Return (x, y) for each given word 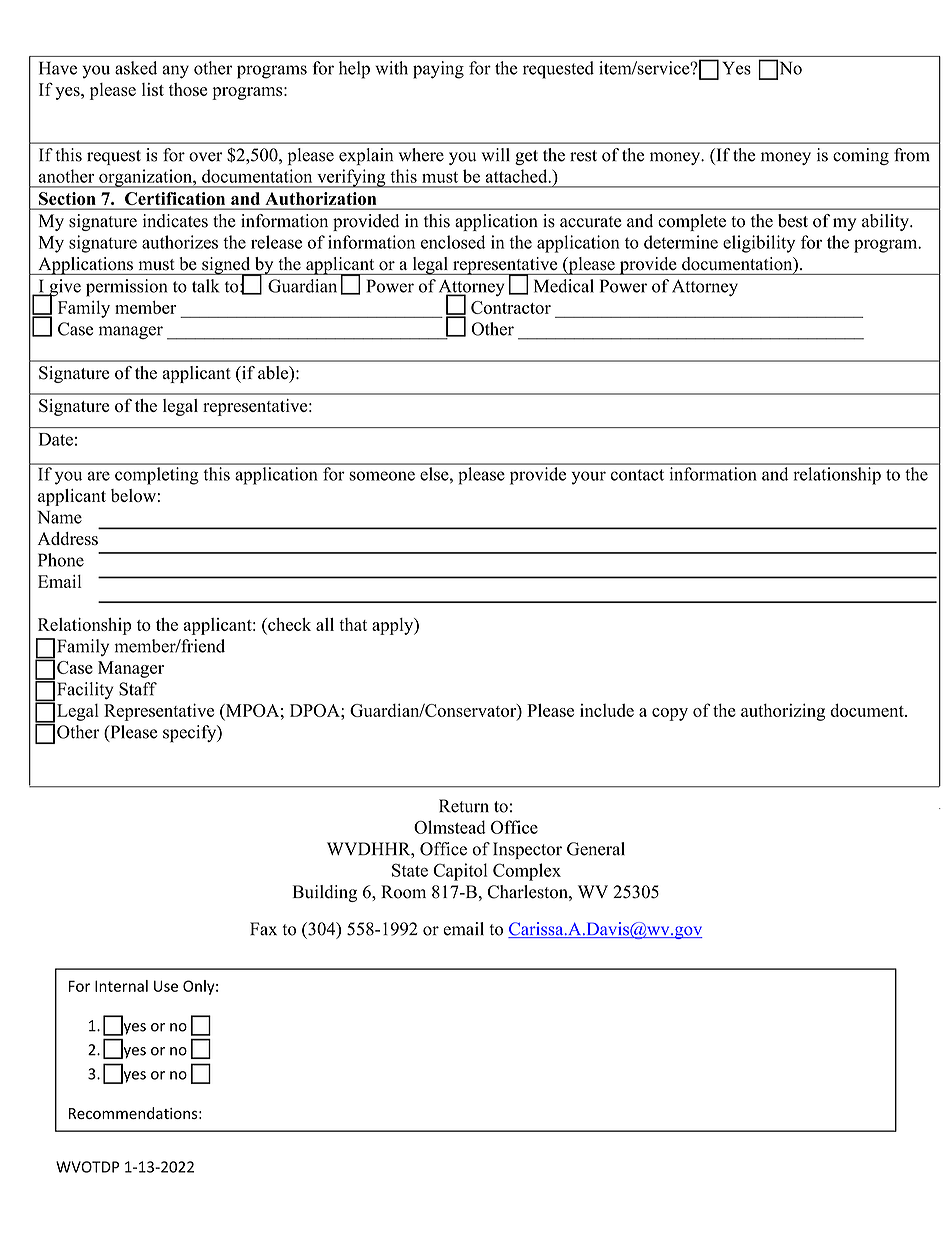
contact (637, 475)
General (596, 849)
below (133, 495)
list (153, 89)
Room (403, 892)
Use (166, 986)
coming (861, 156)
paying (438, 70)
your (588, 478)
